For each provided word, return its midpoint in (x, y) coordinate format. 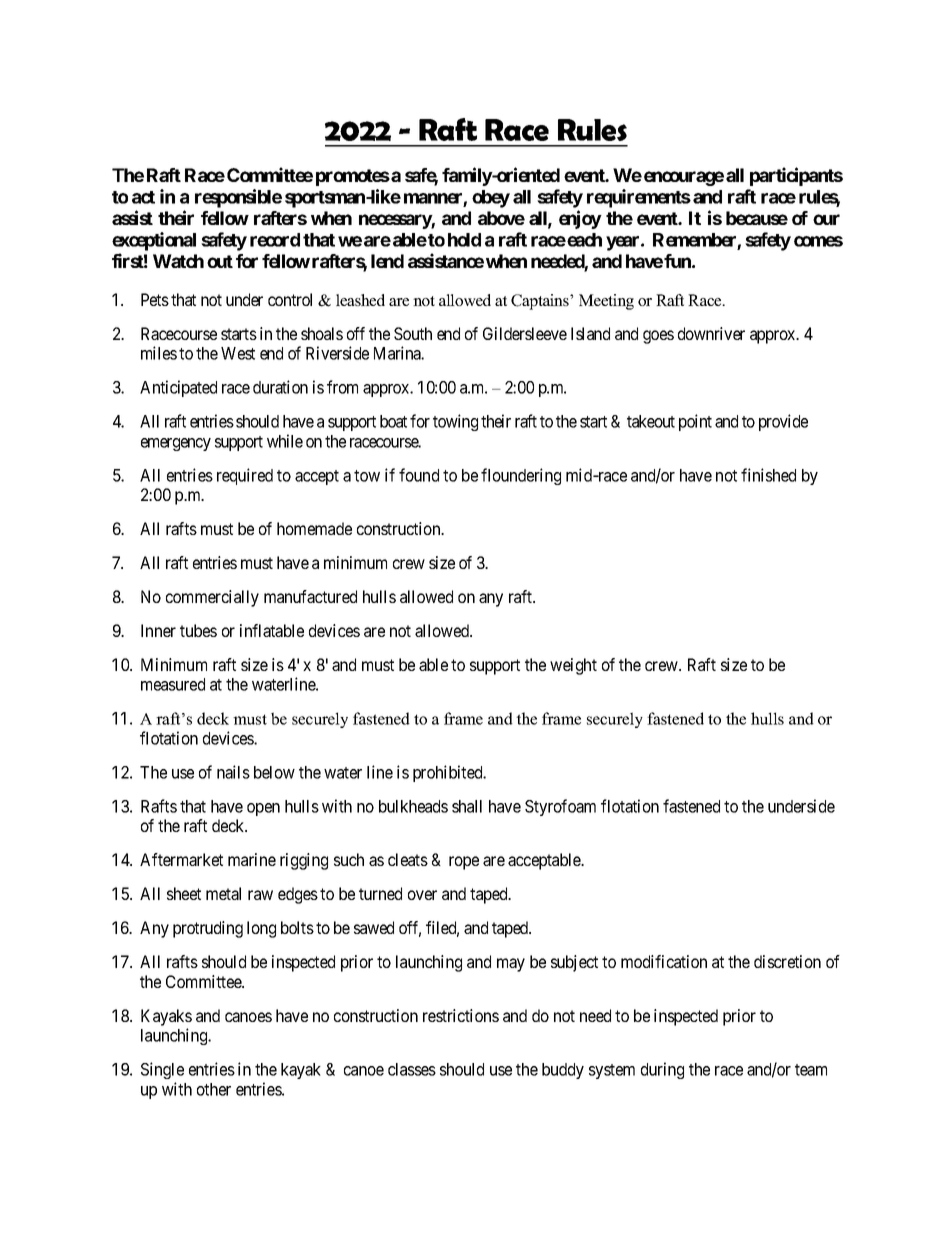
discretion (787, 961)
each (583, 240)
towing (455, 422)
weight (573, 666)
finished (768, 475)
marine (252, 859)
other (214, 1089)
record (275, 240)
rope (464, 863)
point (695, 422)
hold (464, 240)
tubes (198, 630)
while (285, 441)
